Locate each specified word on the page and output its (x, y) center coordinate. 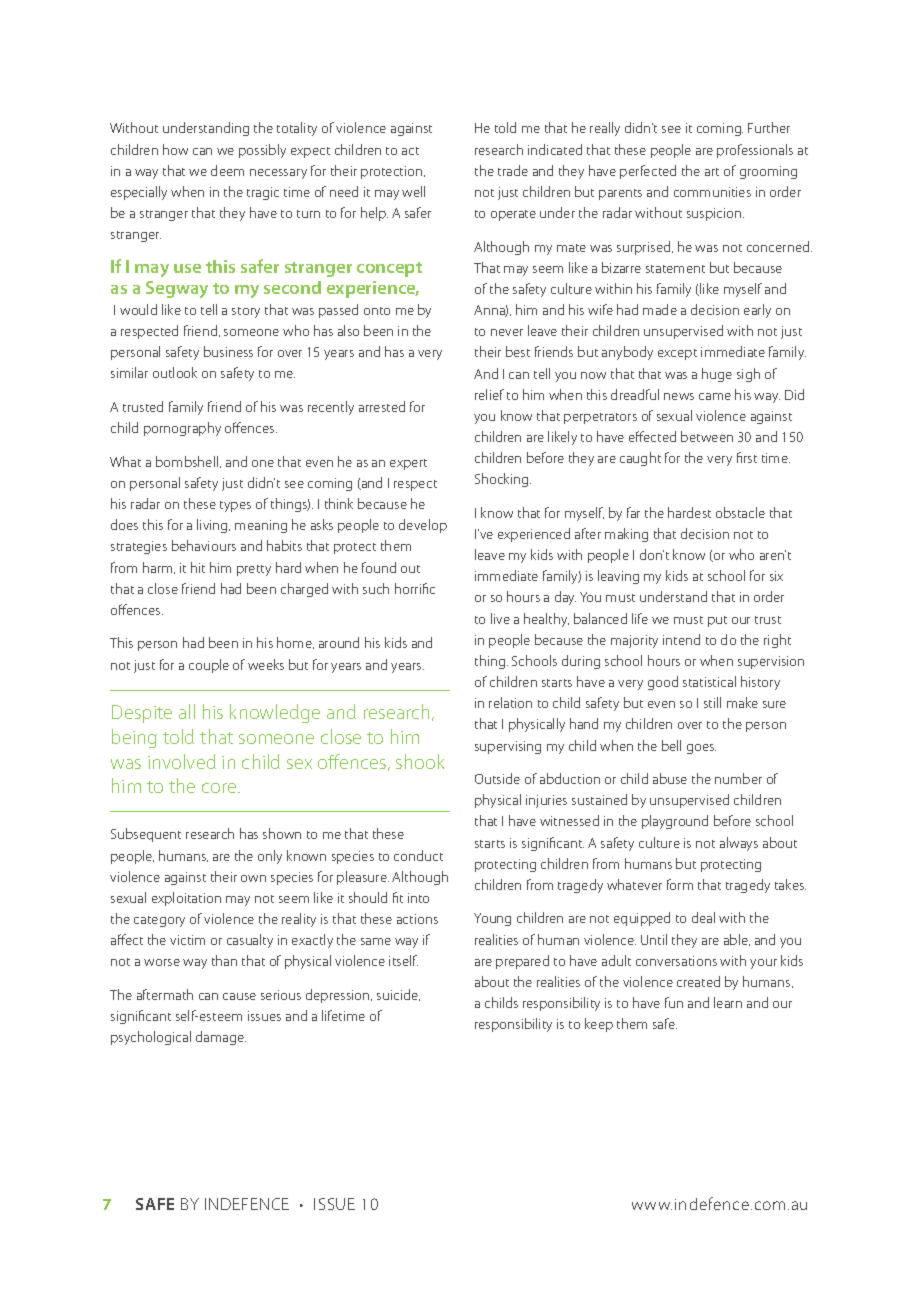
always (739, 844)
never (507, 332)
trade (513, 170)
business (228, 351)
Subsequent (146, 835)
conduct (418, 855)
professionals (755, 151)
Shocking (503, 480)
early (757, 311)
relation (510, 702)
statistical (709, 681)
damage (221, 1038)
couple (209, 666)
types (235, 506)
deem (227, 170)
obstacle (740, 512)
